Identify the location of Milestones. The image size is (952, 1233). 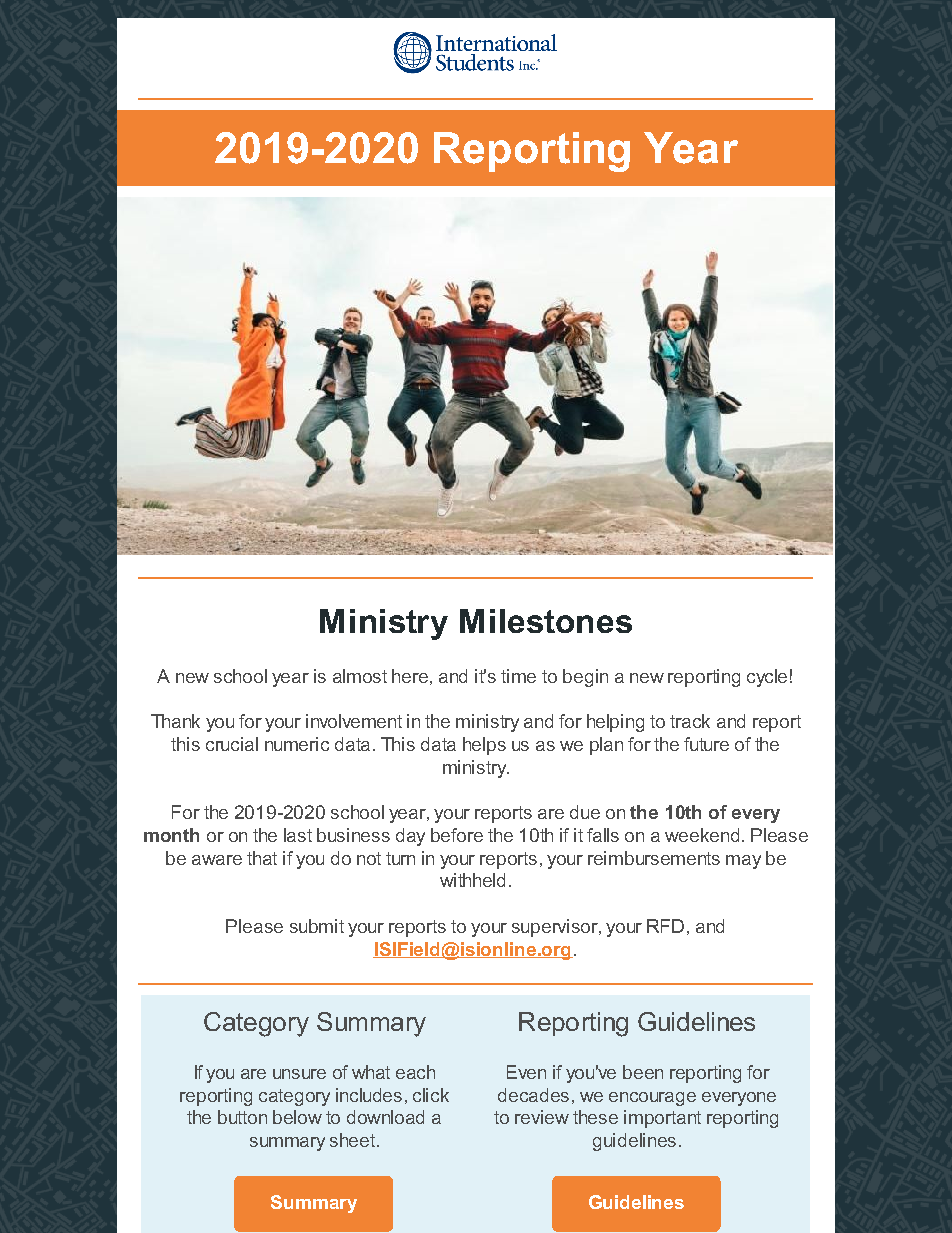
(546, 621).
